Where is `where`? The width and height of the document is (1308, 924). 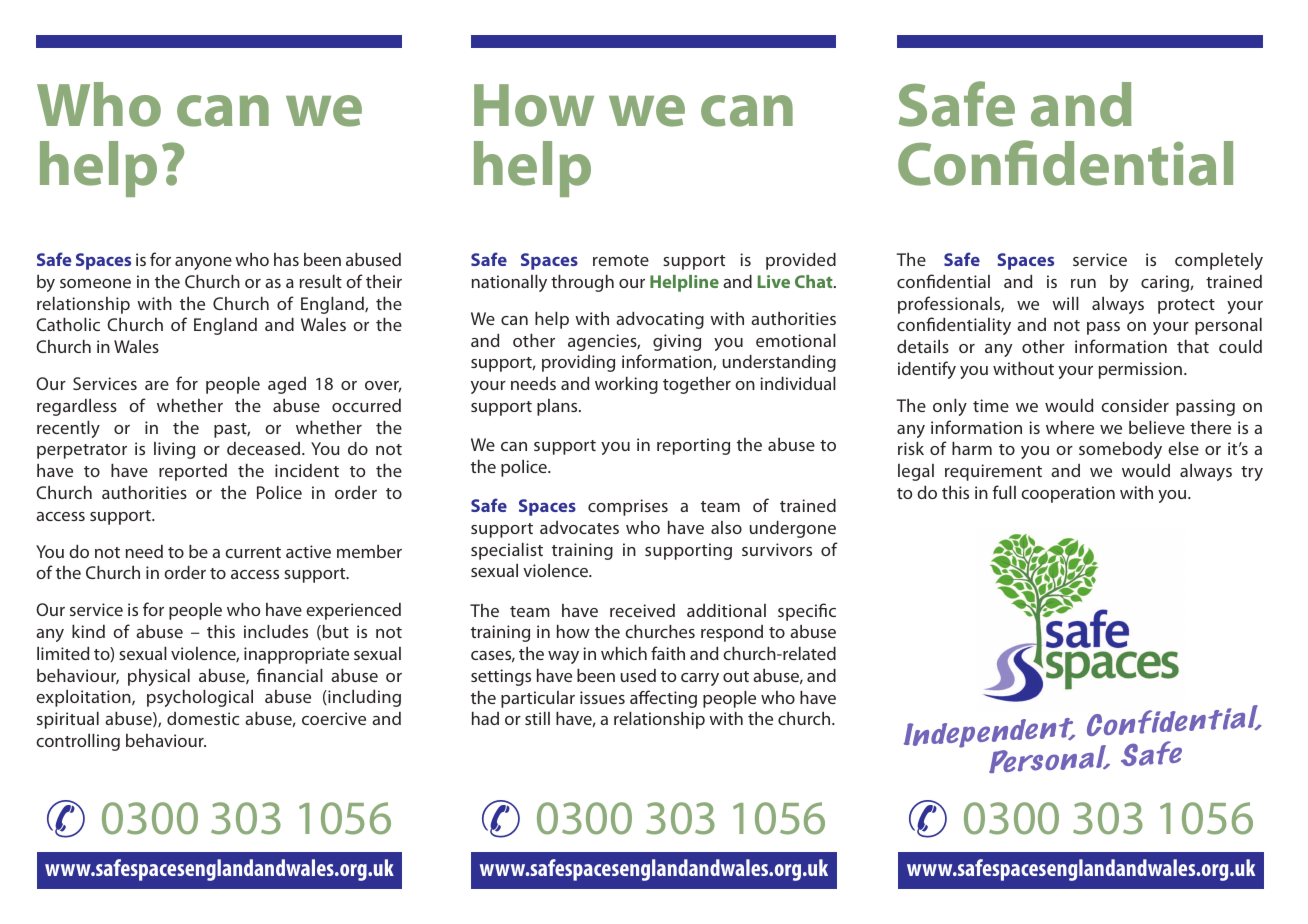
where is located at coordinates (1070, 427).
